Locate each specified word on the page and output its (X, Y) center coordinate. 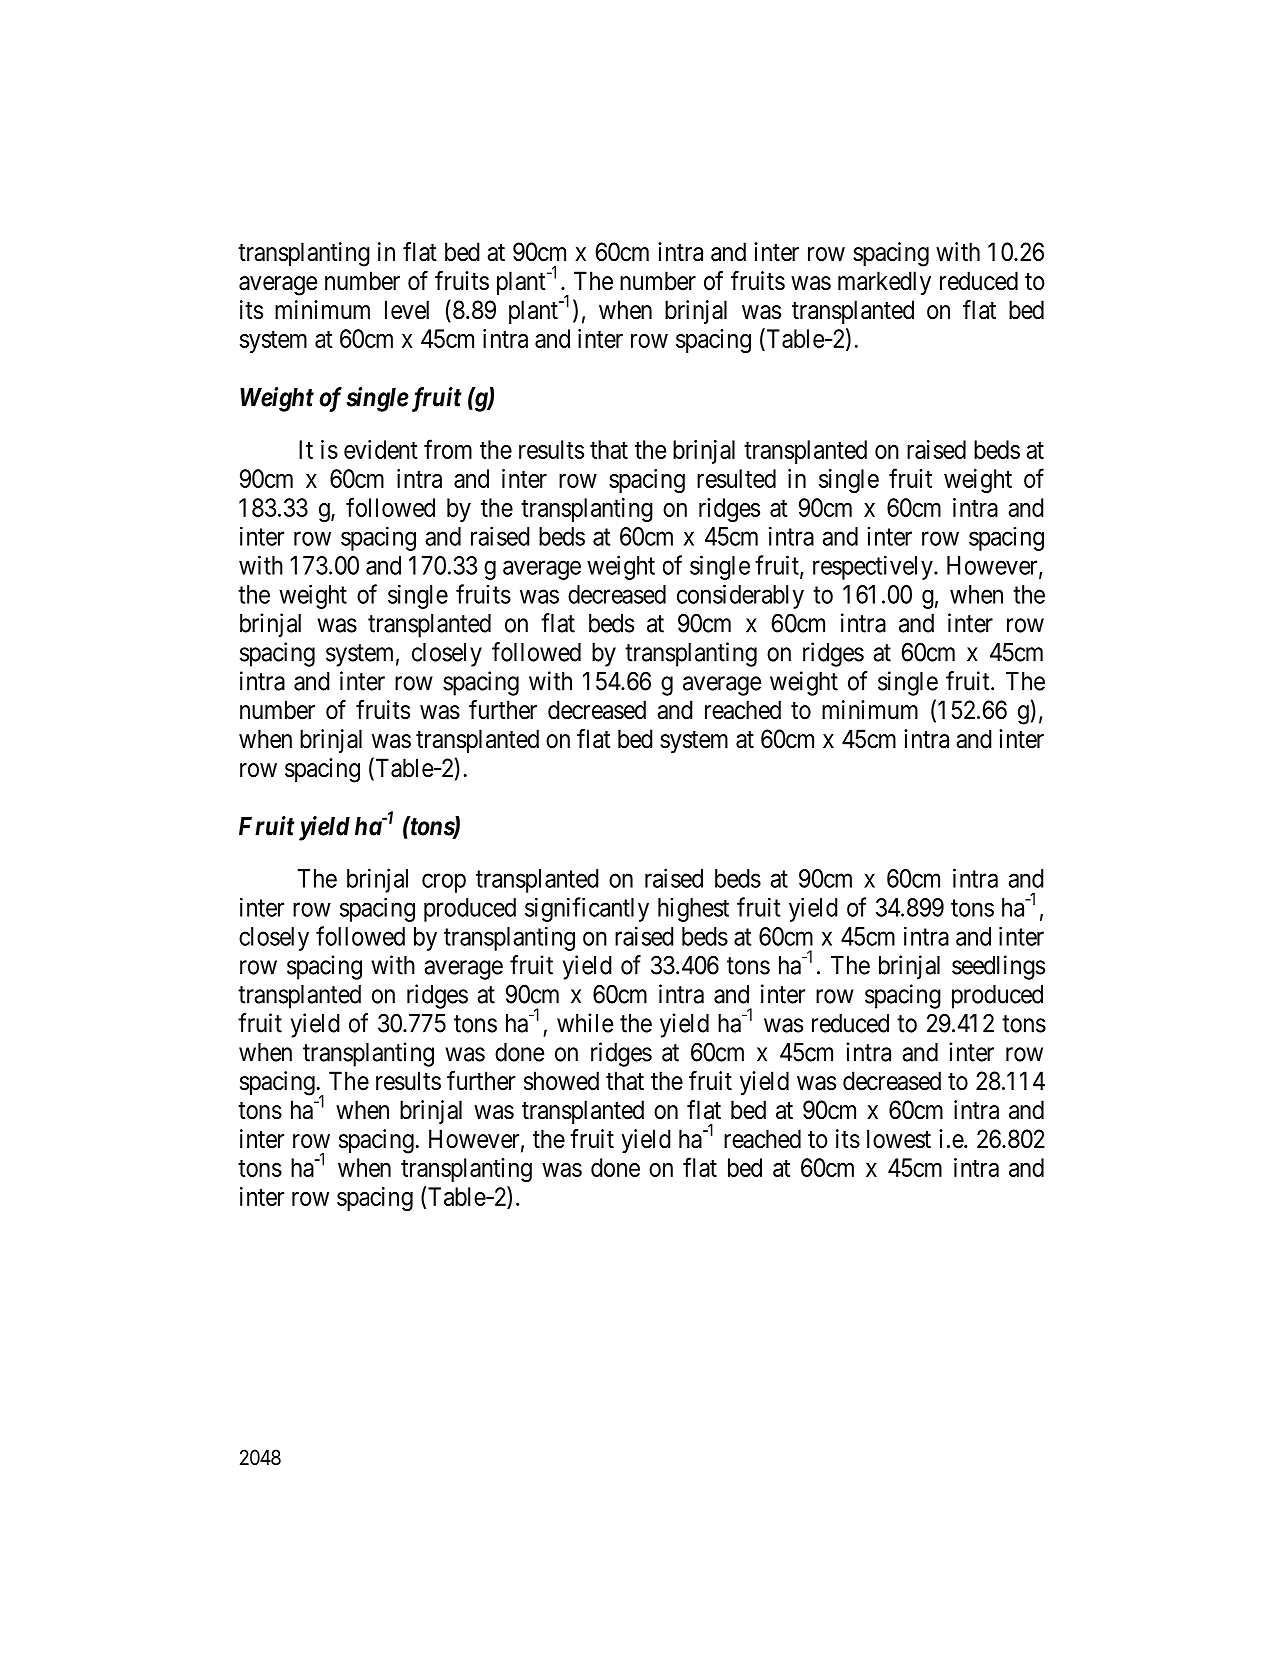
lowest (899, 1139)
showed (561, 1081)
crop (444, 883)
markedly (884, 283)
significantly (587, 909)
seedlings (998, 967)
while (585, 1023)
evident (381, 449)
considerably (740, 596)
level (407, 310)
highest (693, 910)
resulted (736, 478)
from (448, 449)
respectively (874, 567)
